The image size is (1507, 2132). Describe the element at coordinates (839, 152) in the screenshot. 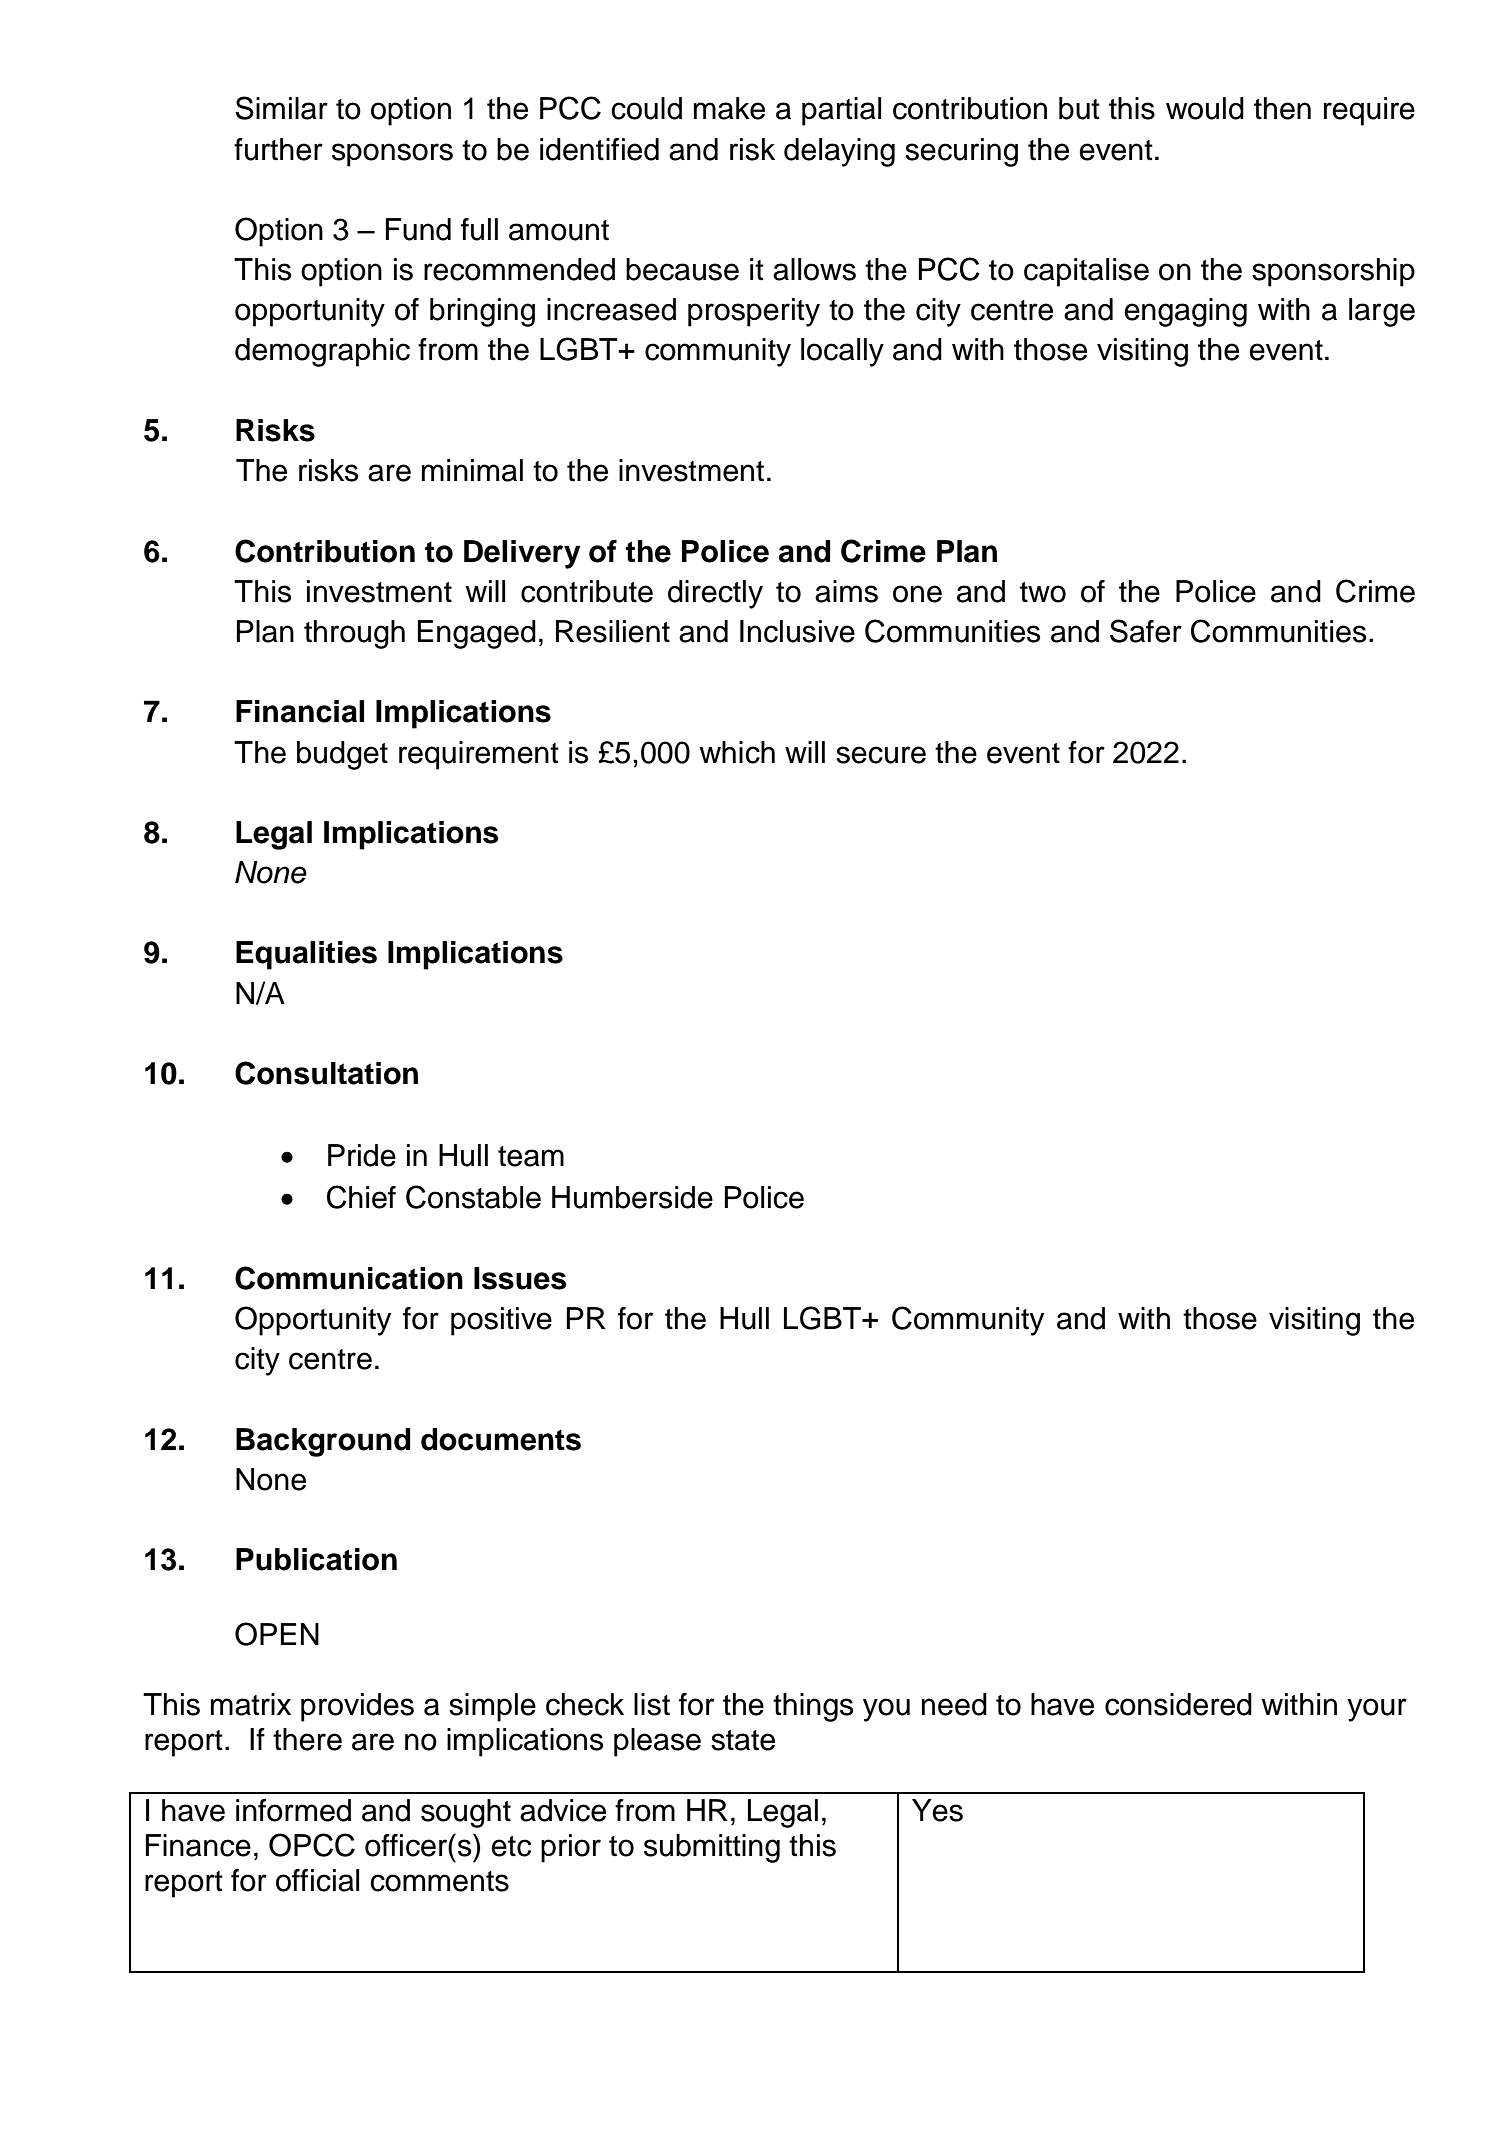

I see `delaying` at that location.
